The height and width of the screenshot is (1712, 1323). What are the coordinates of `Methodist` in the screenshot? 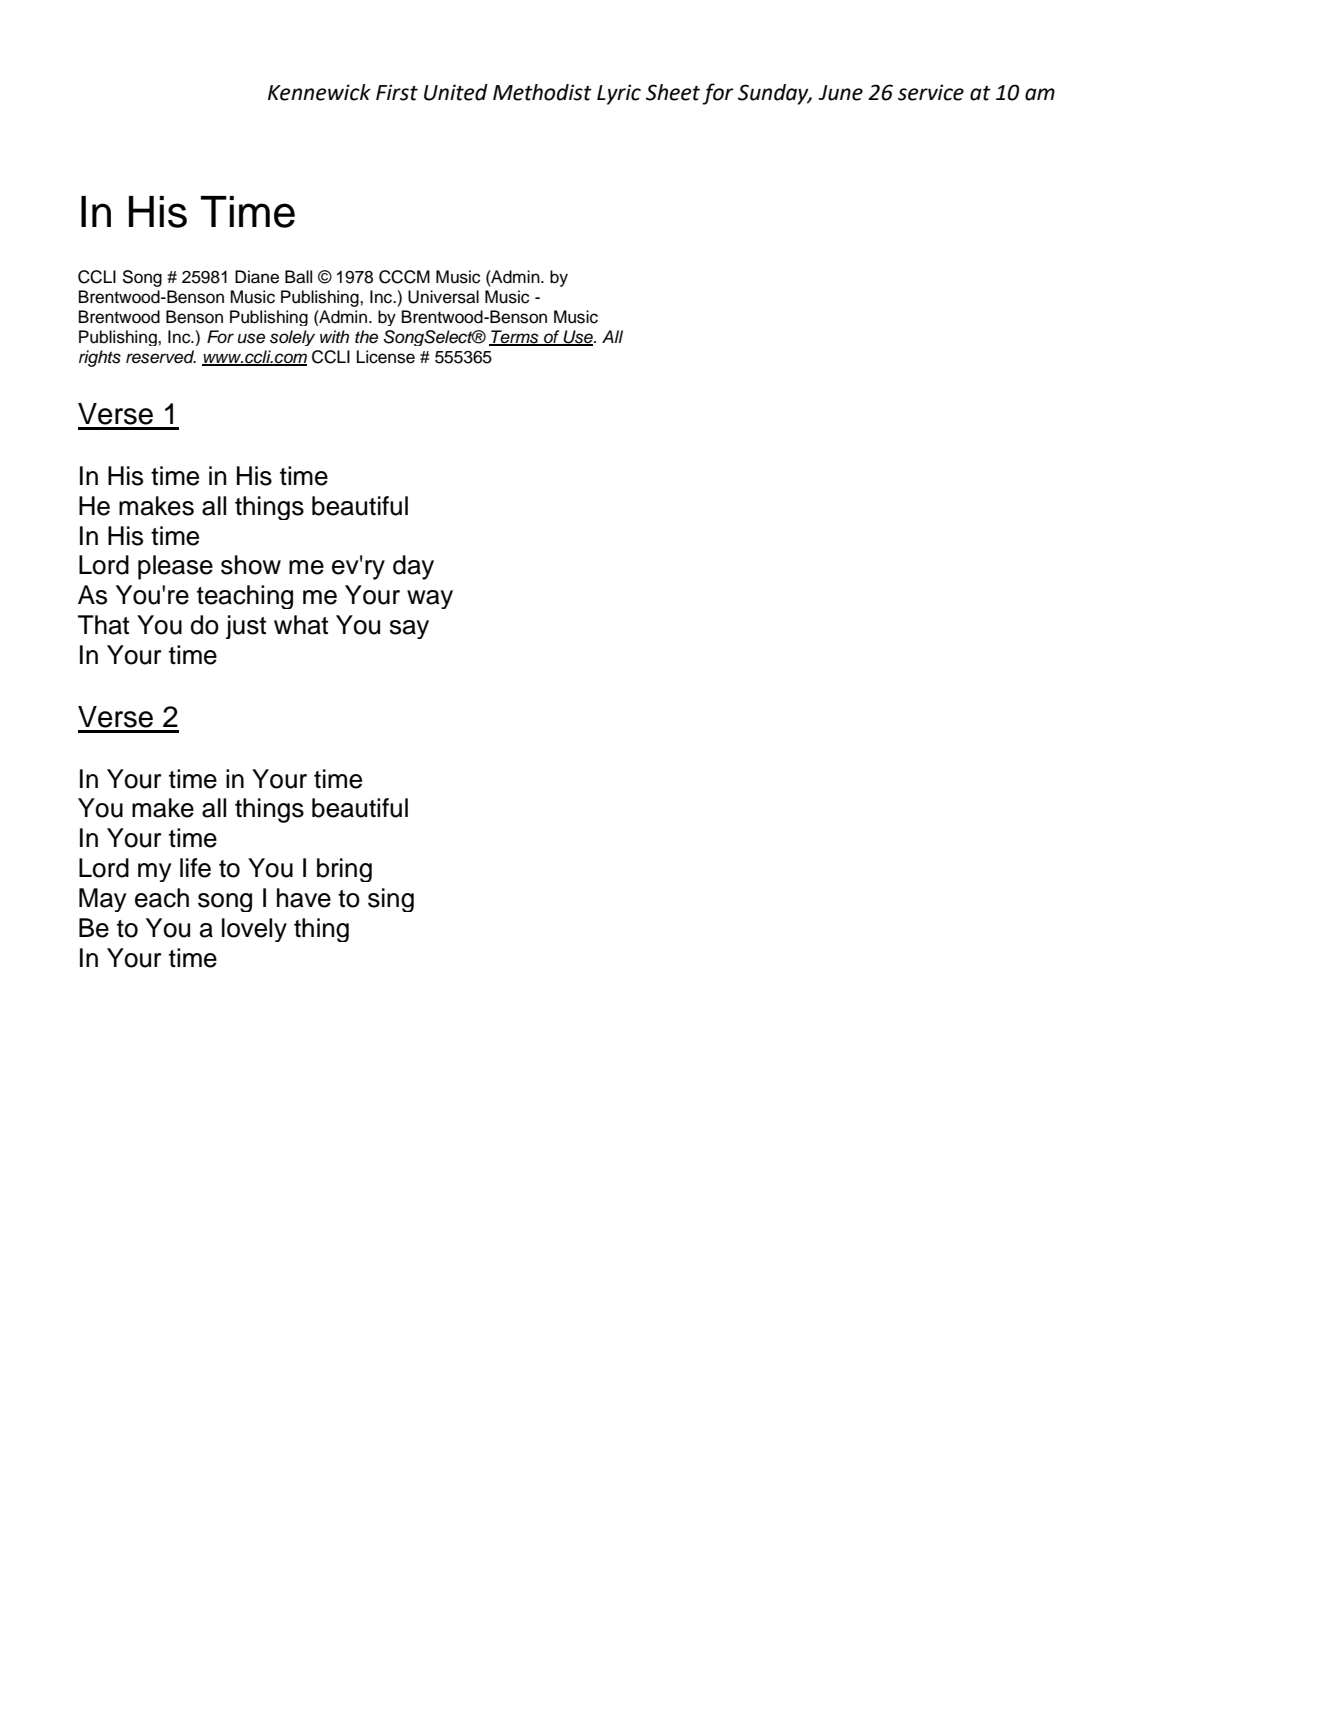 It's located at (542, 92).
